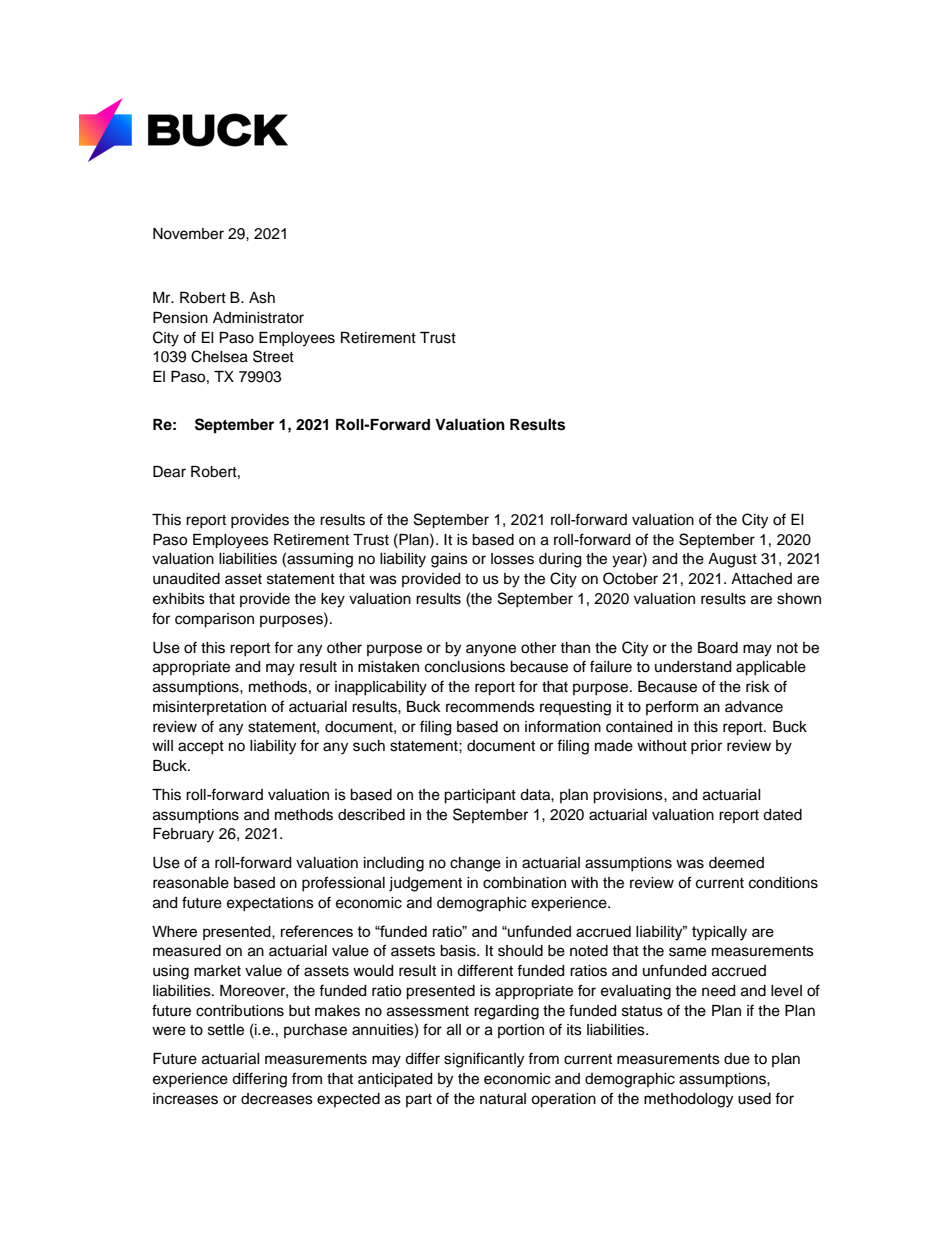 The height and width of the image is (1233, 952). Describe the element at coordinates (465, 667) in the image. I see `conclusions` at that location.
